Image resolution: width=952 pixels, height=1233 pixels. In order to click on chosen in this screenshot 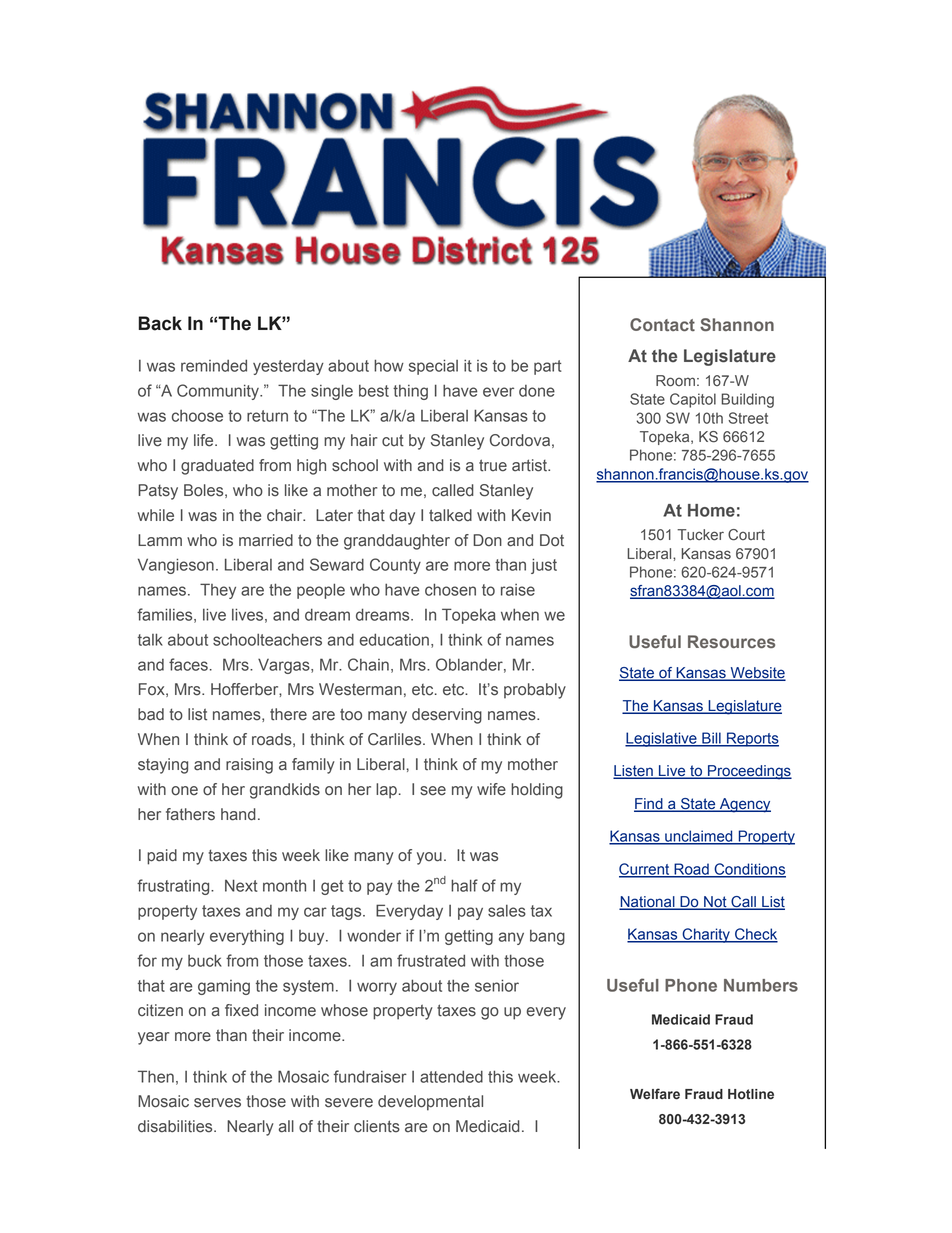, I will do `click(450, 589)`.
